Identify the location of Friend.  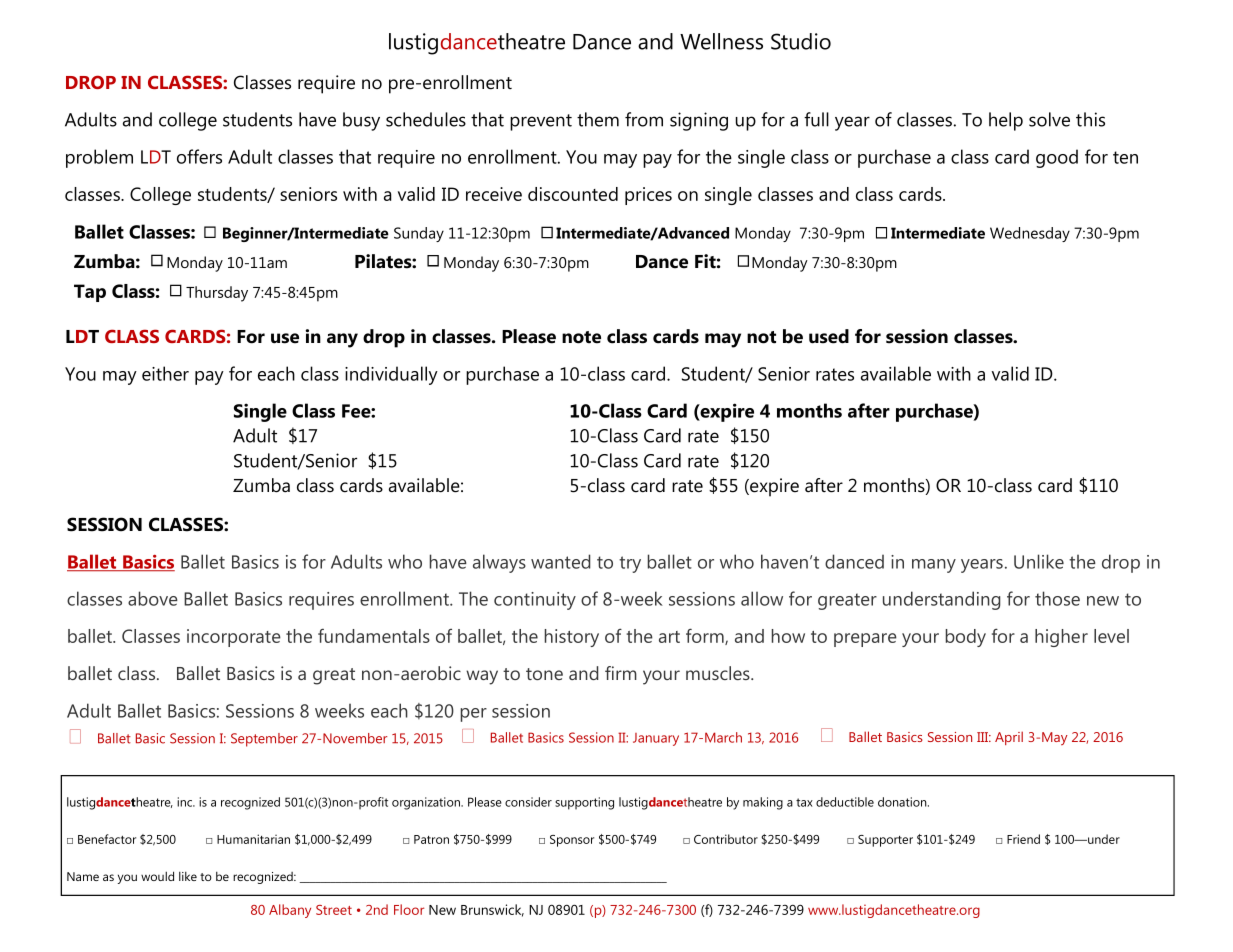
(1023, 839).
